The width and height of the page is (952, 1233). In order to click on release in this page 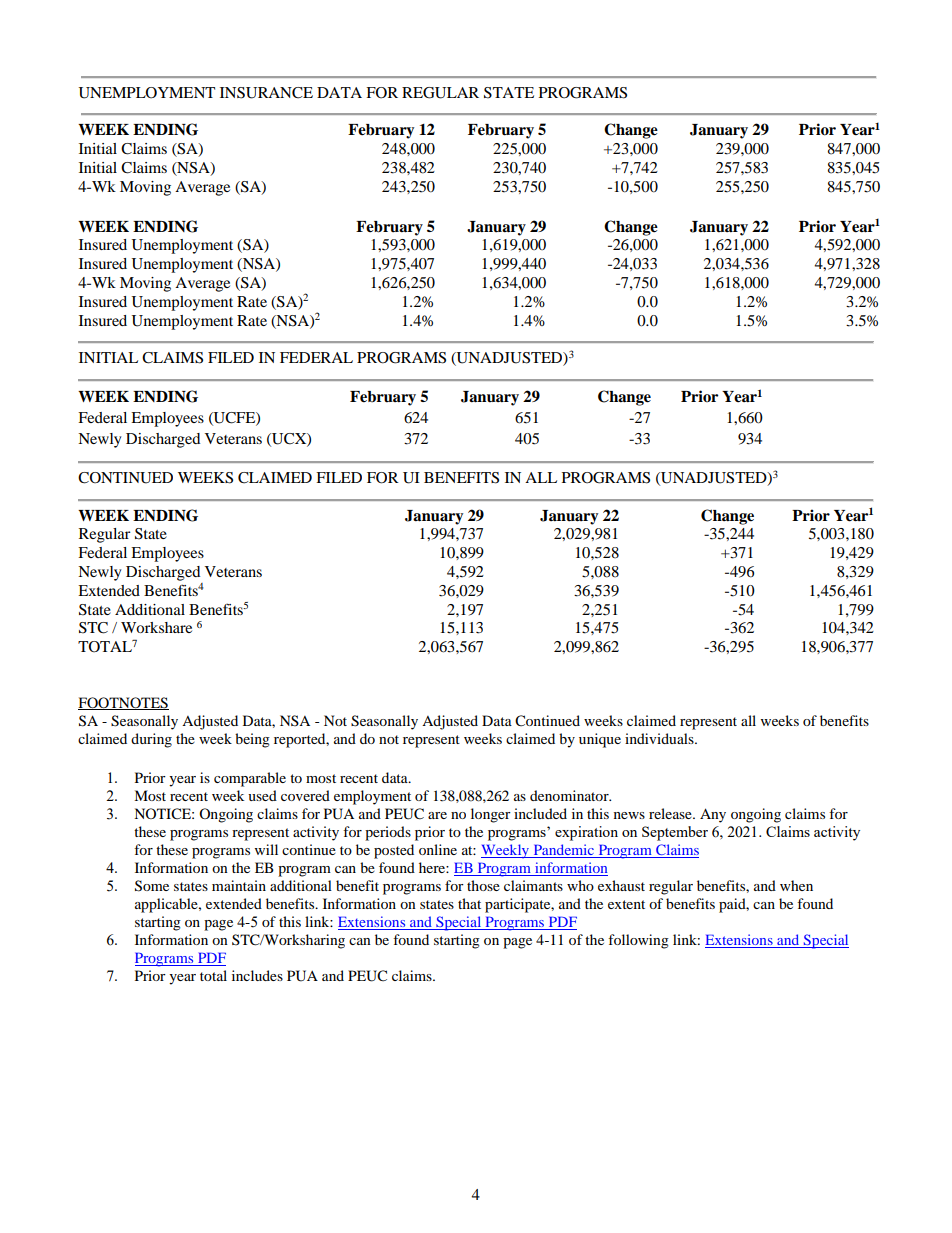, I will do `click(671, 813)`.
